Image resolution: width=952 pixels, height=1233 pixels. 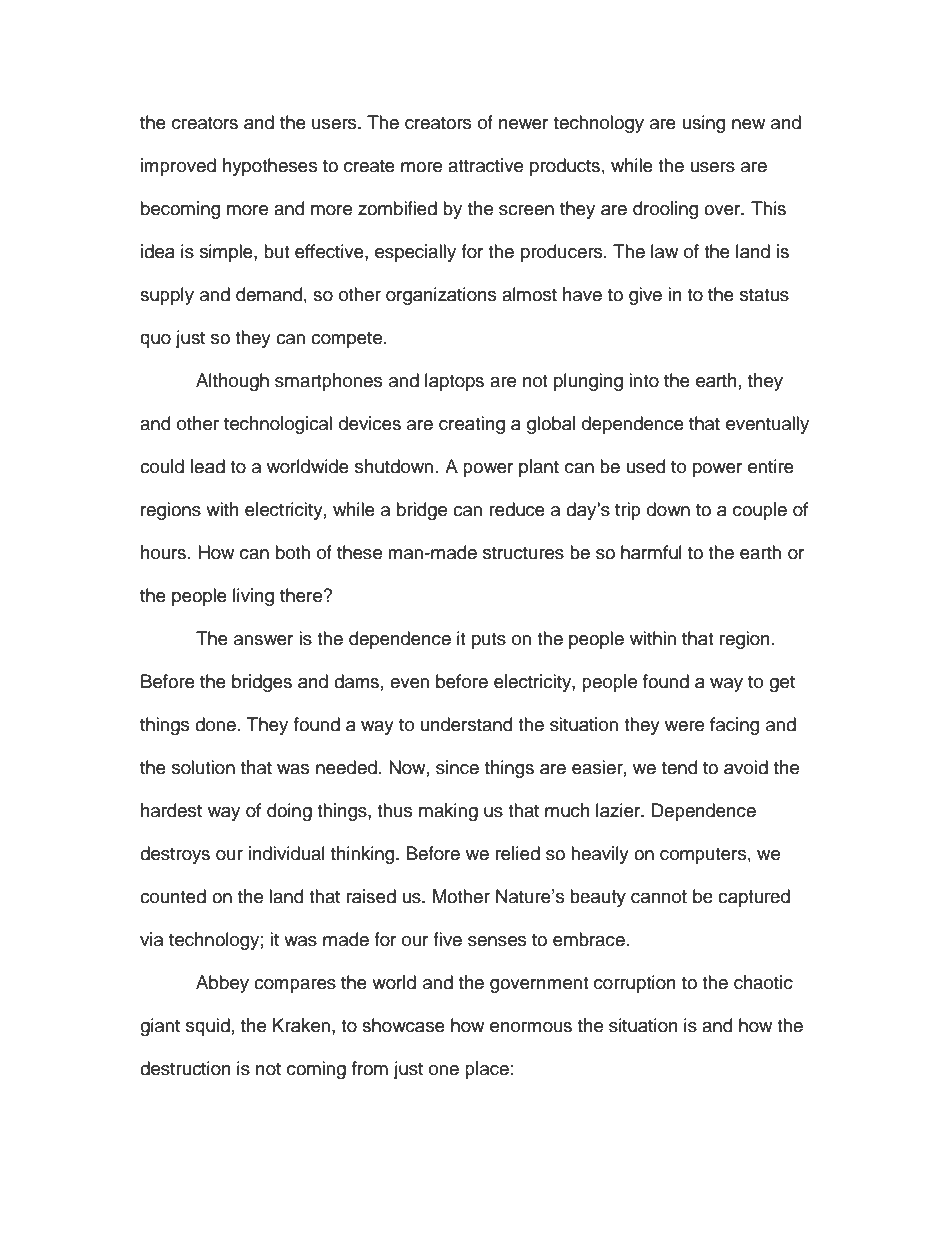 What do you see at coordinates (684, 726) in the screenshot?
I see `were` at bounding box center [684, 726].
